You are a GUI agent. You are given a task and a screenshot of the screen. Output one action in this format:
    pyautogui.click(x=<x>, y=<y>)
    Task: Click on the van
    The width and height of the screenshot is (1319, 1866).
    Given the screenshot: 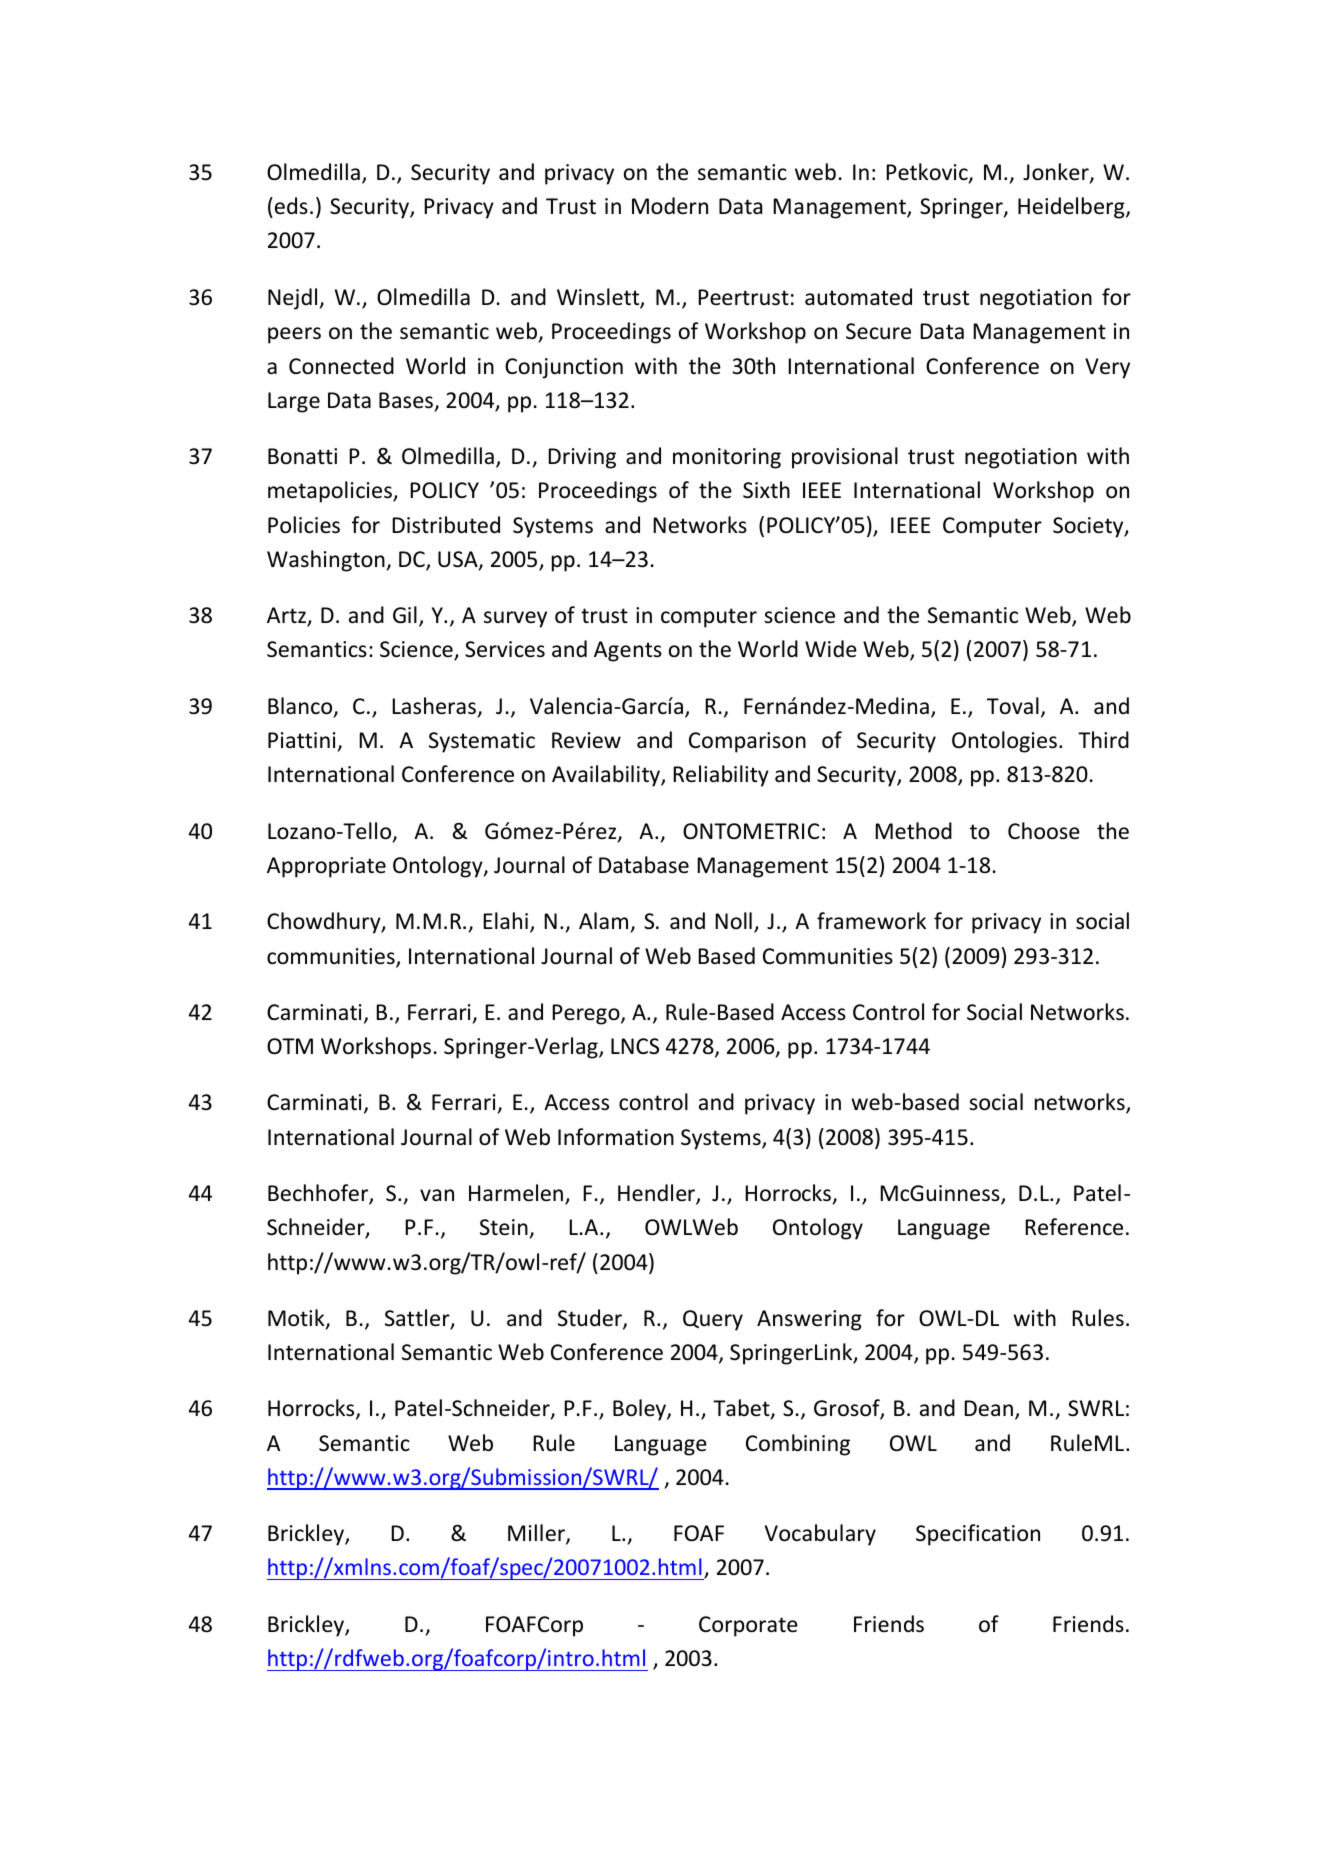 What is the action you would take?
    pyautogui.click(x=437, y=1195)
